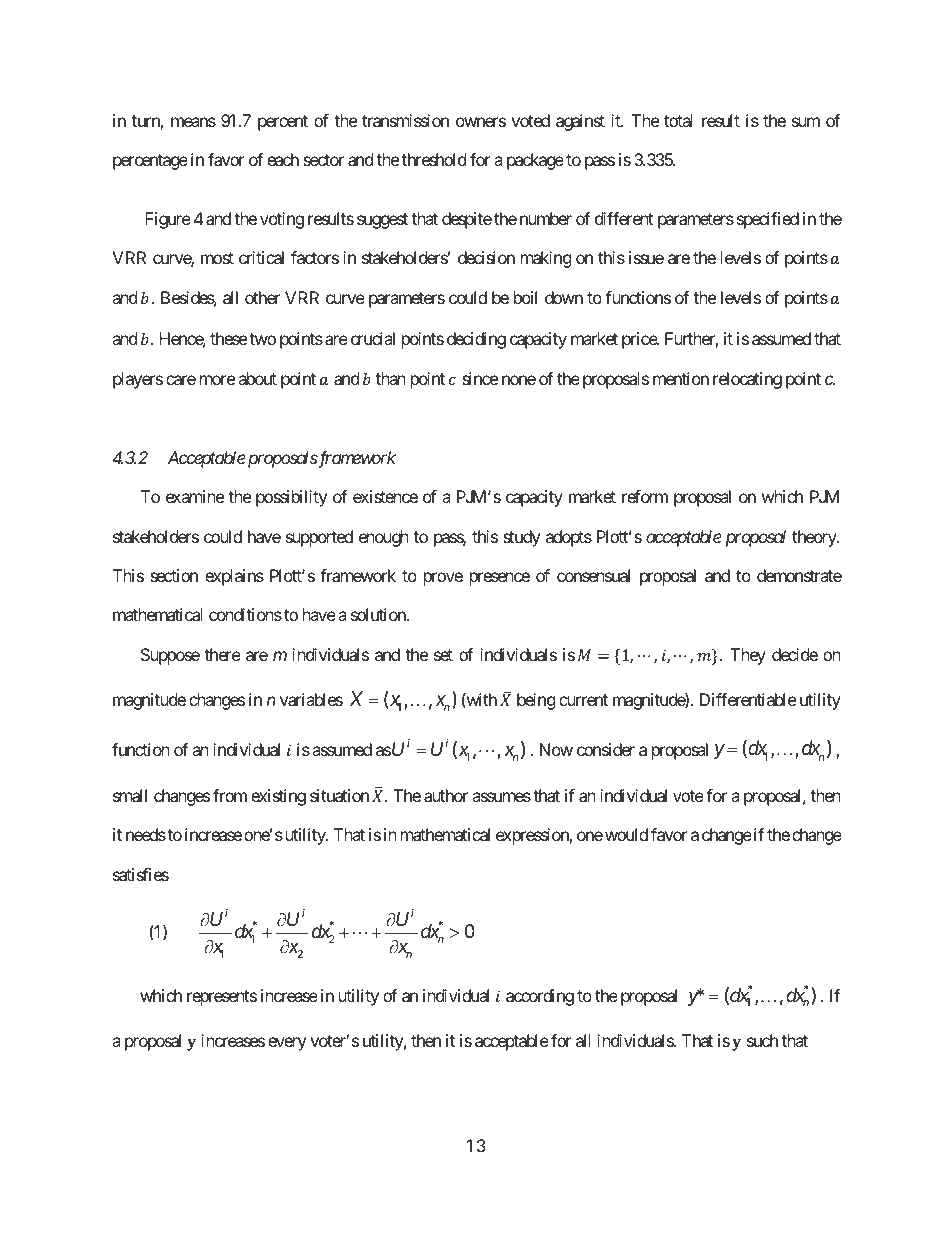 The image size is (952, 1233). I want to click on explains, so click(234, 577).
